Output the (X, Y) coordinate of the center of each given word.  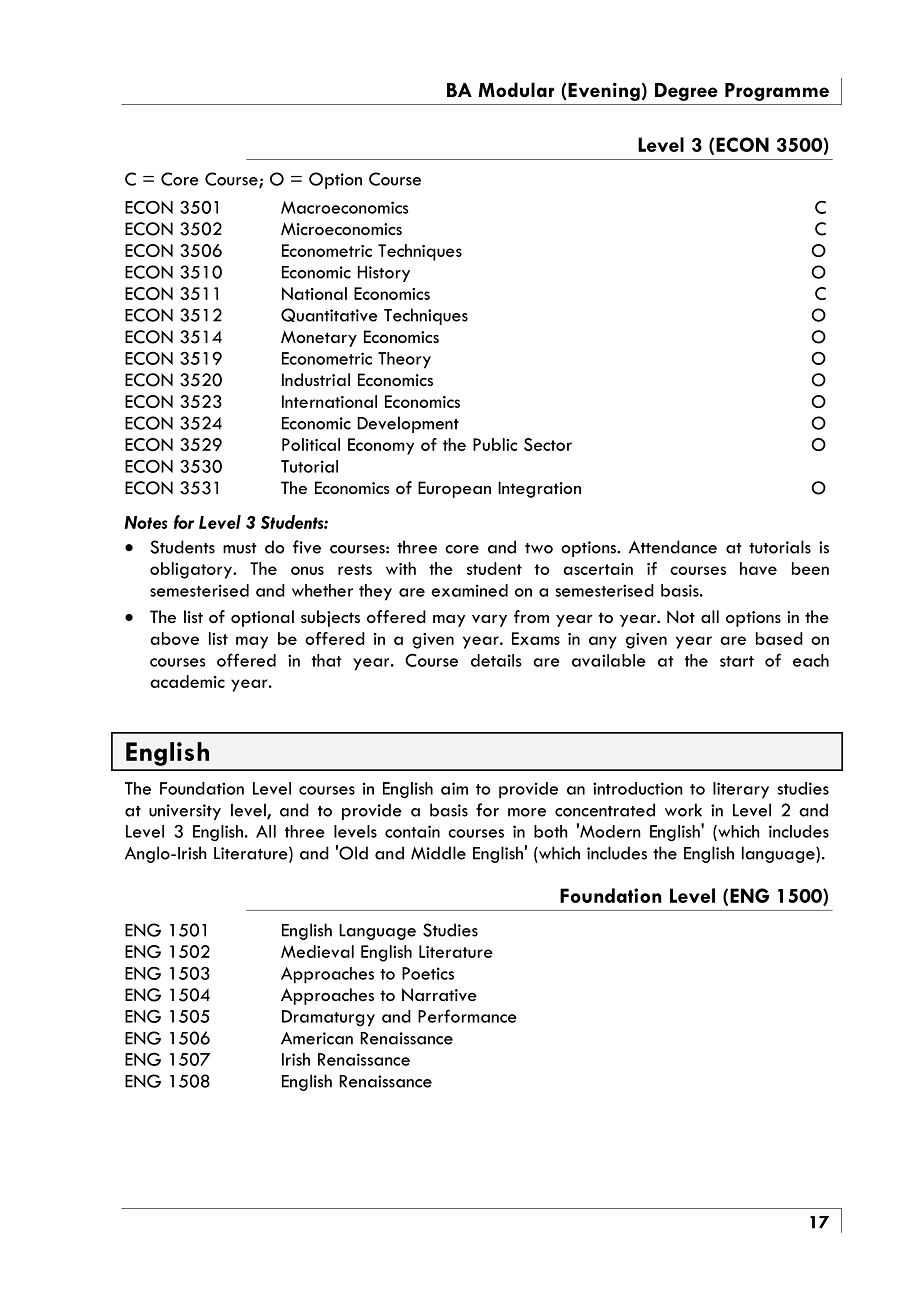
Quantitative (329, 315)
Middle (438, 853)
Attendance (673, 547)
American (317, 1038)
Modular (516, 89)
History (384, 274)
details (496, 660)
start (737, 661)
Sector (548, 444)
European (454, 489)
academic (187, 681)
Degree (686, 92)
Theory (404, 360)
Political (311, 444)
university (185, 812)
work (683, 810)
